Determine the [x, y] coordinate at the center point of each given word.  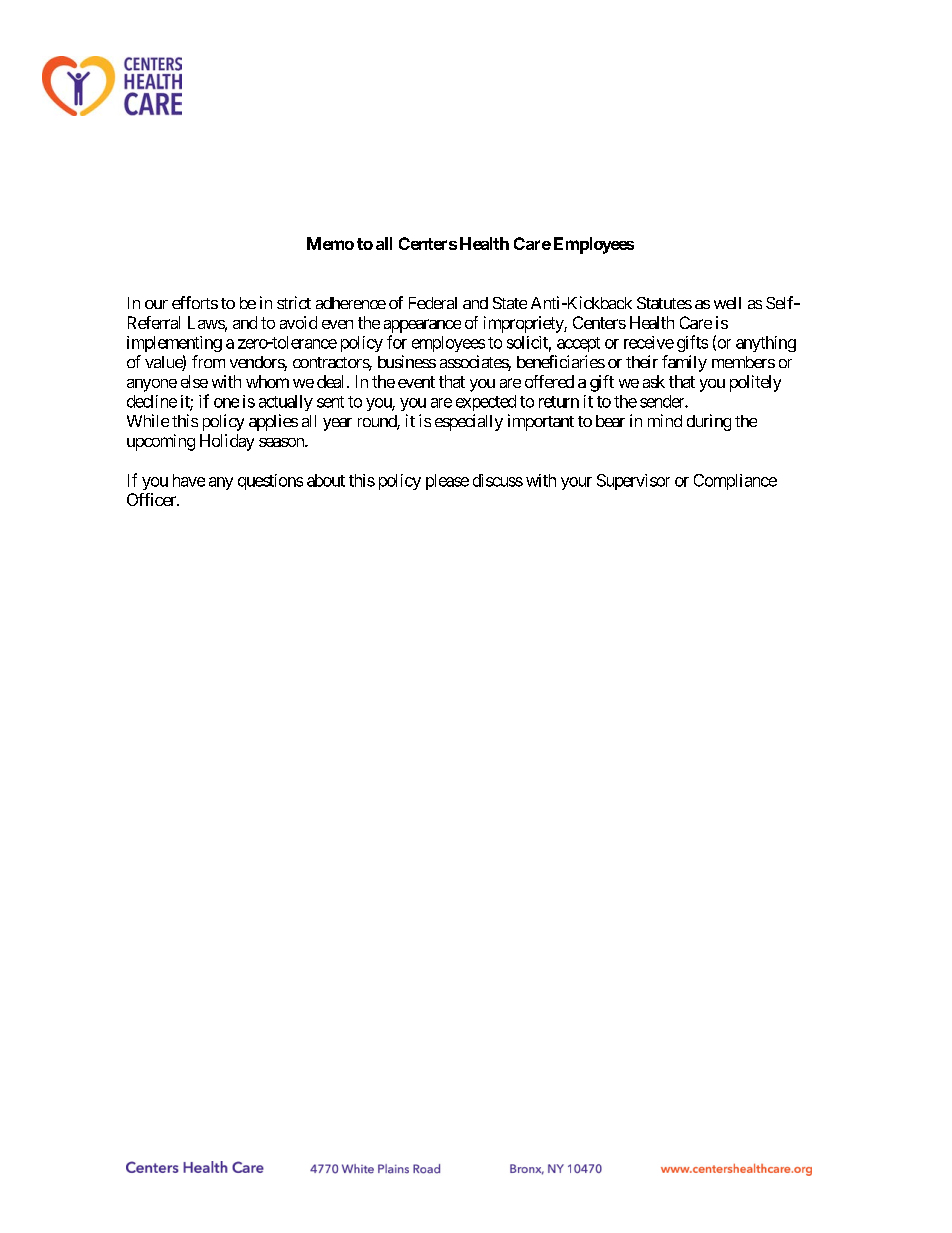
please [447, 482]
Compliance [735, 482]
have [189, 480]
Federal [433, 303]
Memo [330, 243]
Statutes [664, 303]
